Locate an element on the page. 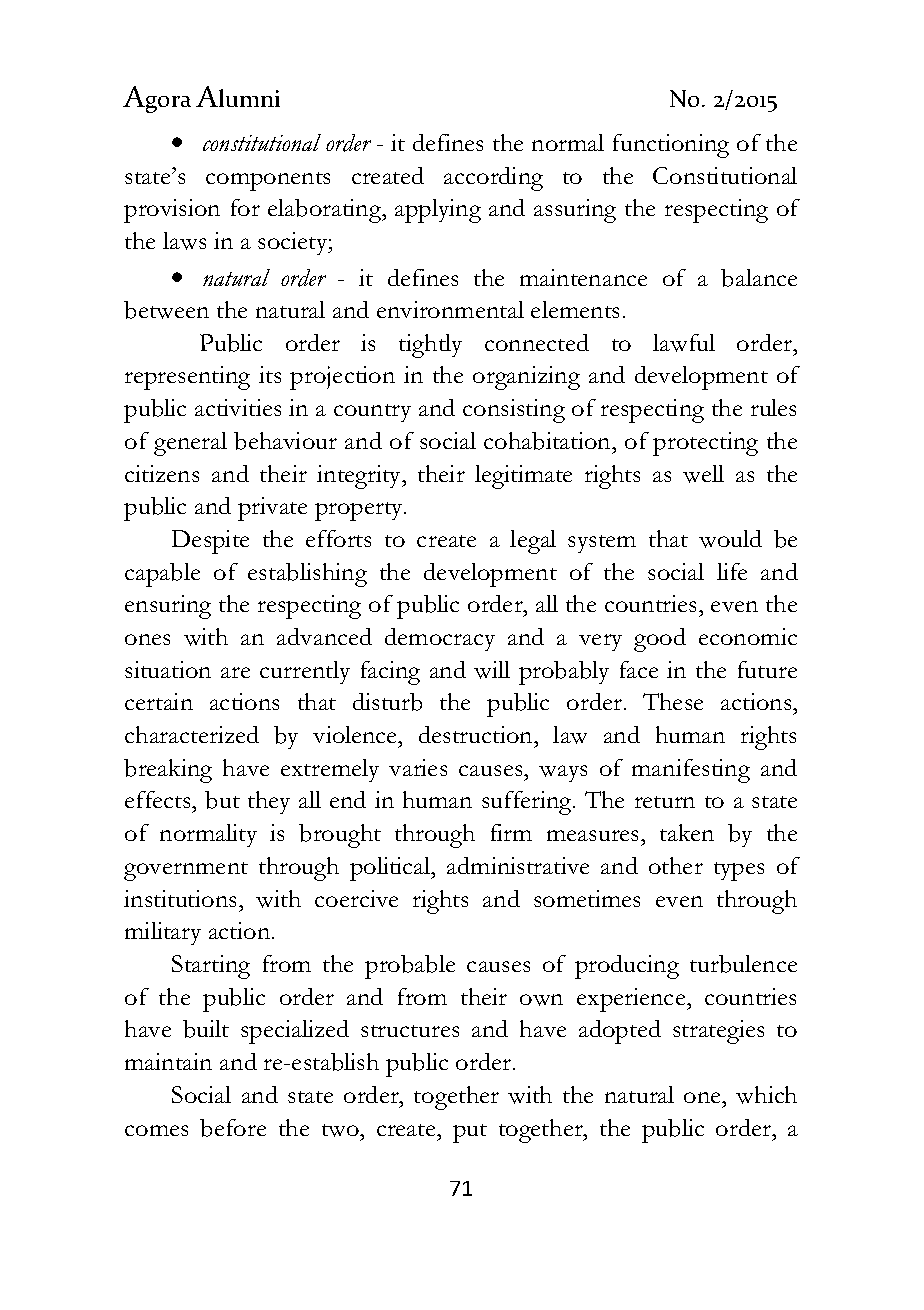 The width and height of the image is (924, 1310). legal is located at coordinates (533, 542).
